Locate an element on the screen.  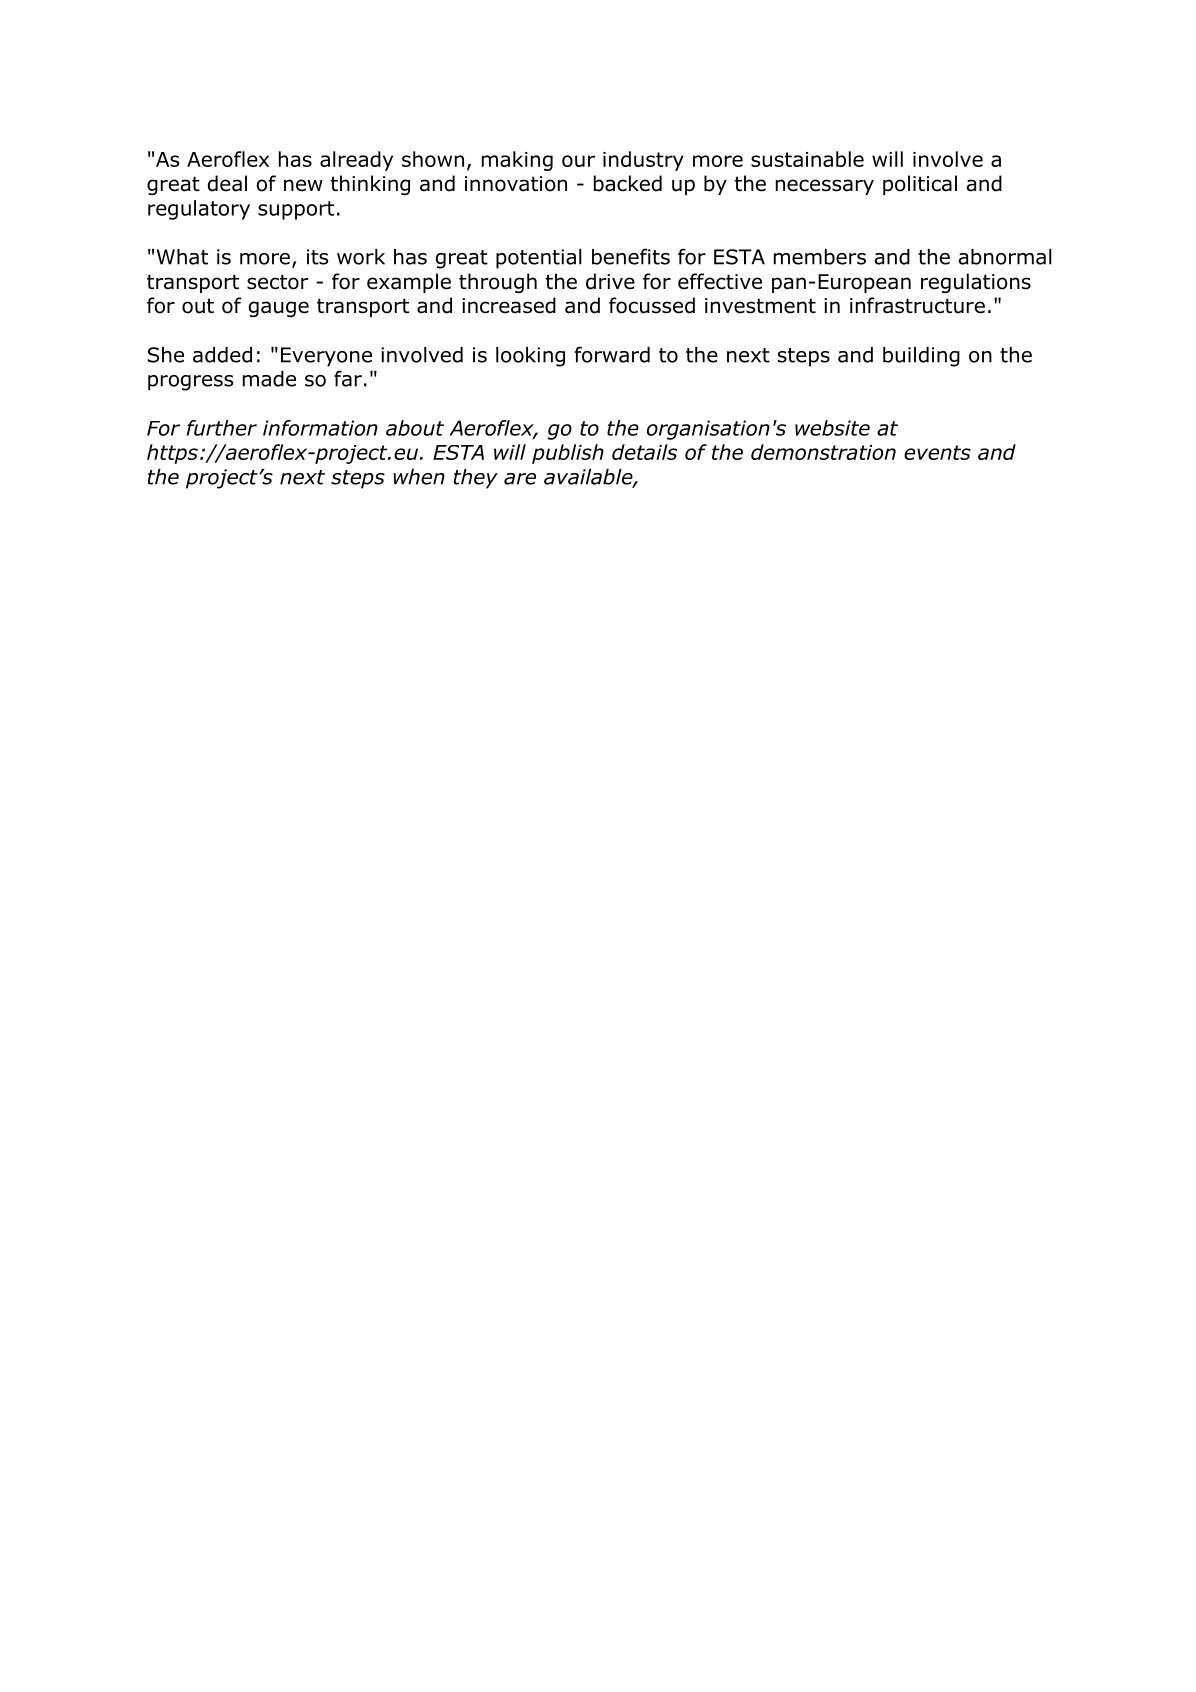
forward is located at coordinates (612, 354).
